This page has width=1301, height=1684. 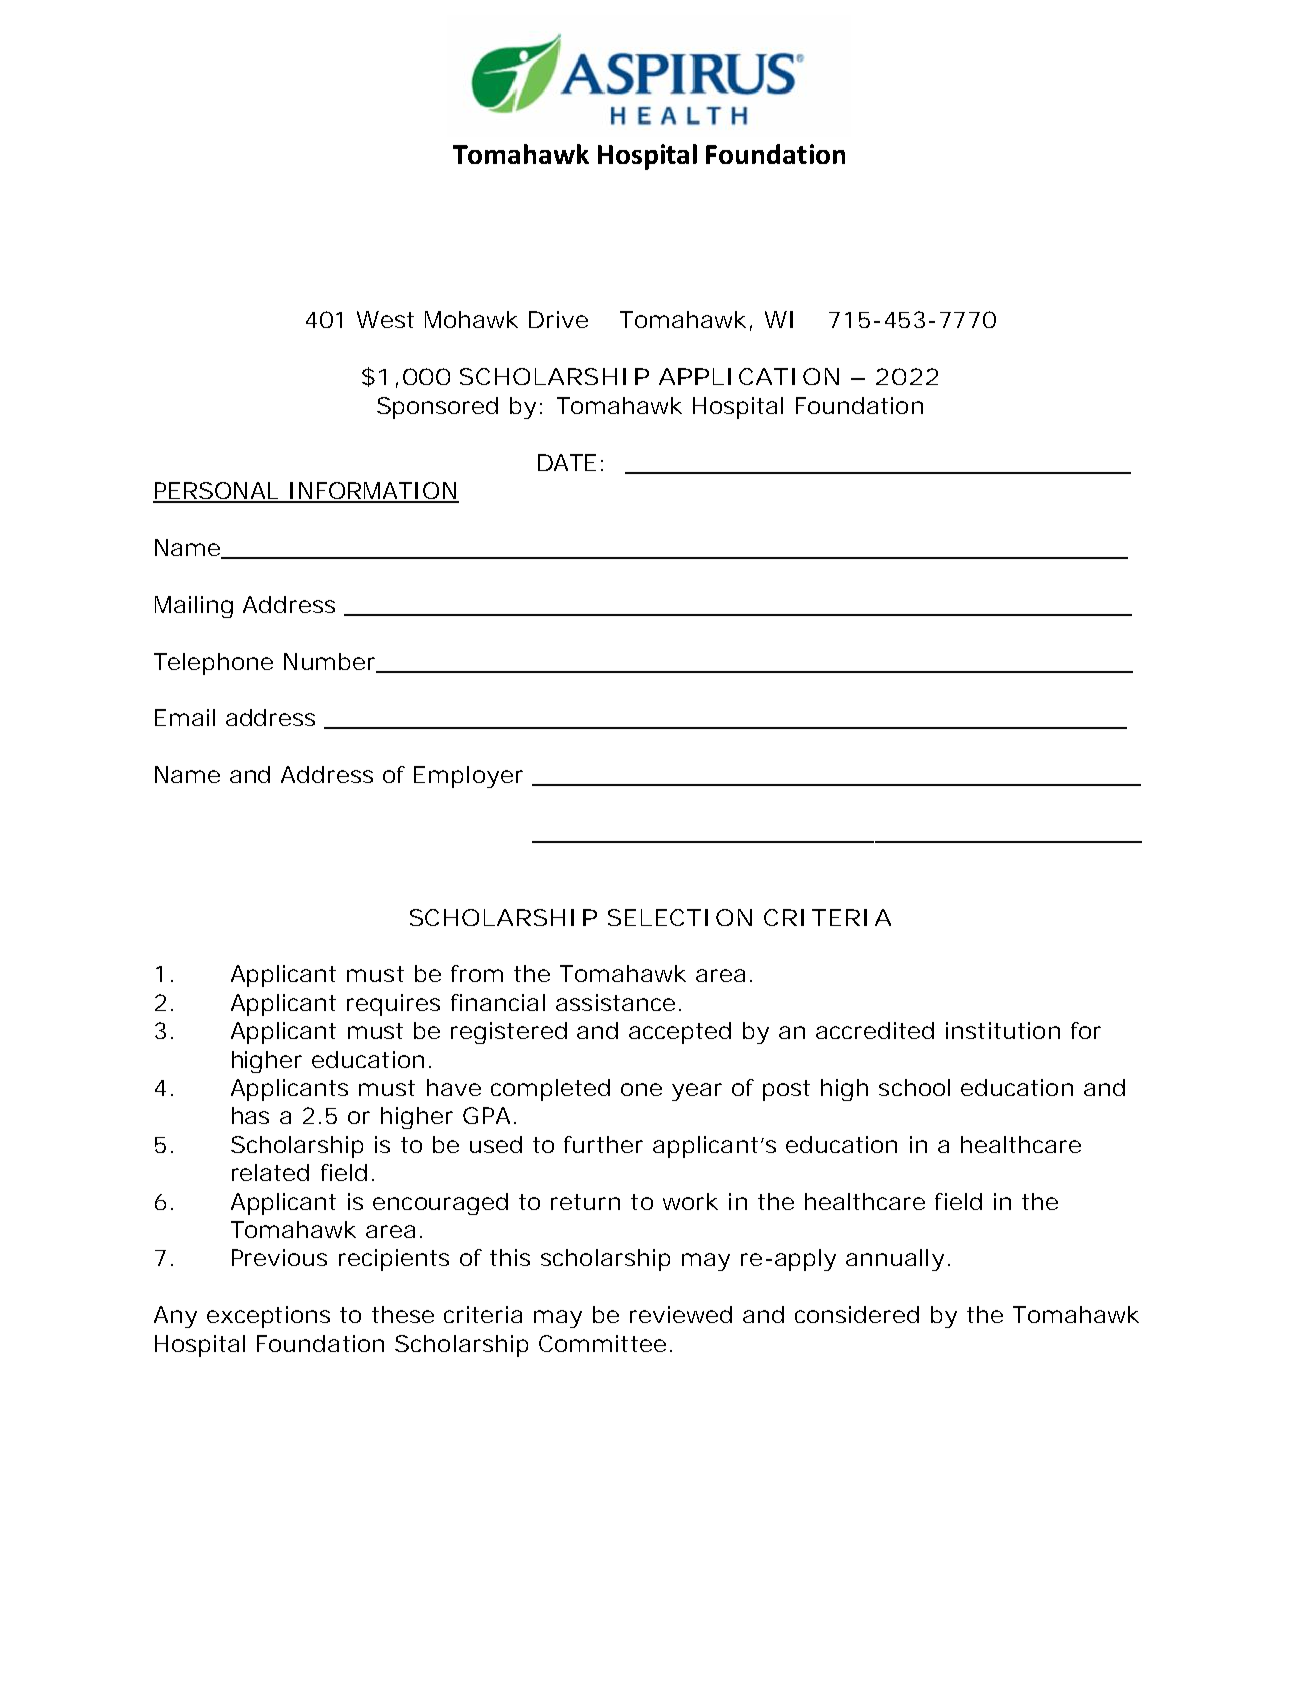 I want to click on has, so click(x=250, y=1115).
